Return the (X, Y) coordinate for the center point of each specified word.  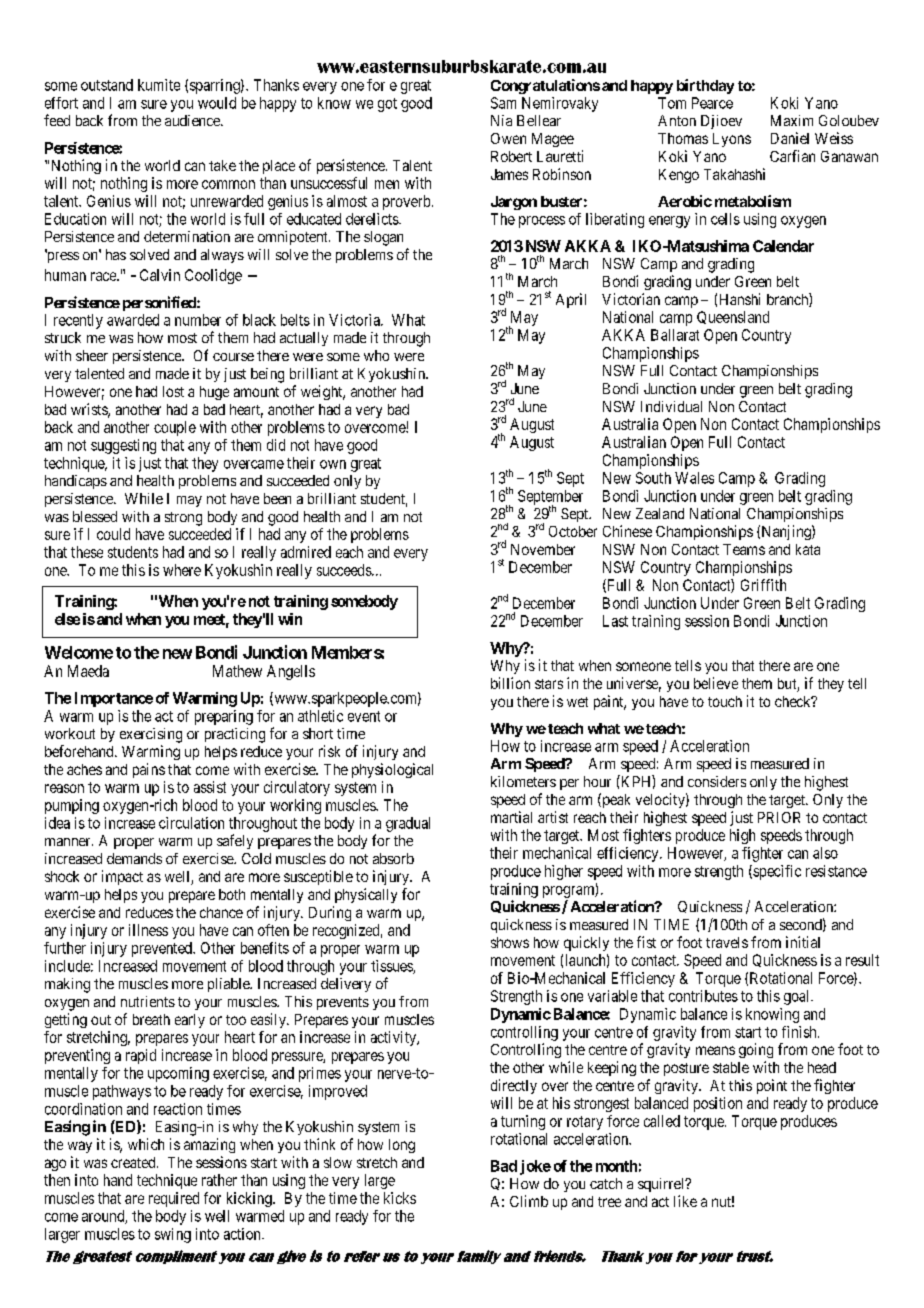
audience (193, 120)
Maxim (792, 120)
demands (134, 858)
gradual (408, 824)
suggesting (123, 446)
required (174, 1199)
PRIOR (779, 817)
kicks (400, 1198)
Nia (501, 120)
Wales (694, 478)
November (543, 549)
